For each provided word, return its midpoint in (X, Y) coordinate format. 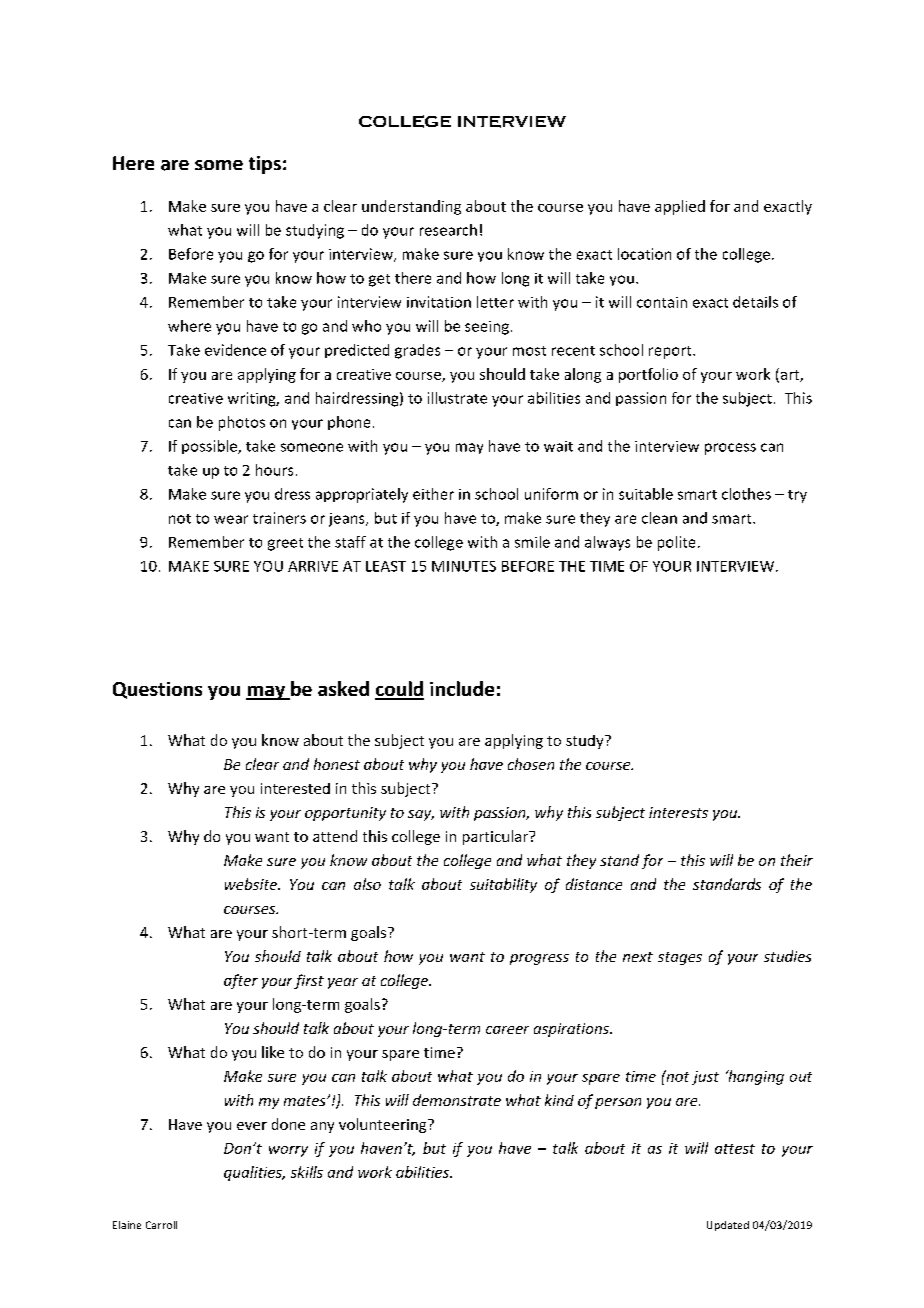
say (421, 815)
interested (295, 788)
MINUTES (464, 566)
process (730, 449)
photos (242, 423)
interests (678, 812)
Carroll (161, 1225)
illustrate (457, 398)
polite (676, 543)
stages (680, 958)
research (448, 230)
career (507, 1030)
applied (680, 207)
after (241, 981)
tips (265, 165)
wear (231, 519)
